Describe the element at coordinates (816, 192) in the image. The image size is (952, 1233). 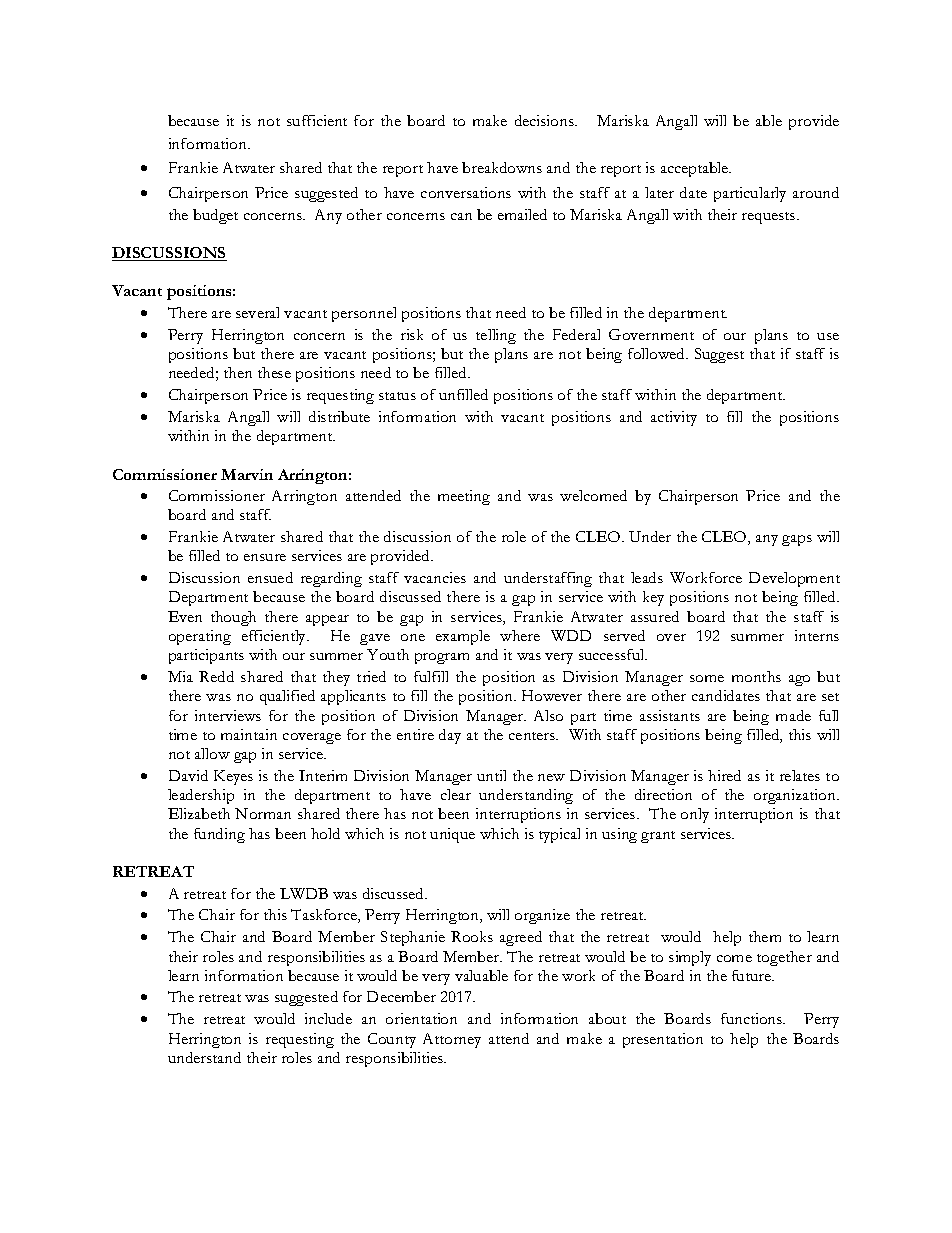
I see `around` at that location.
